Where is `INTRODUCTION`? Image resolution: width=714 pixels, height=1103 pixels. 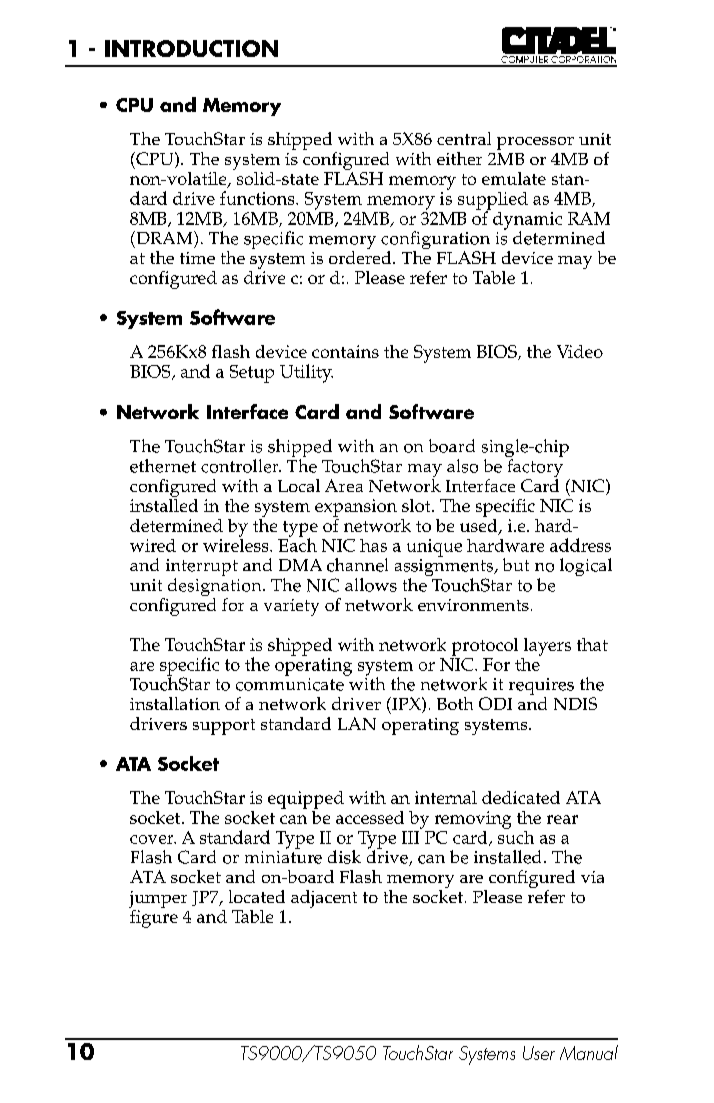 INTRODUCTION is located at coordinates (191, 48).
